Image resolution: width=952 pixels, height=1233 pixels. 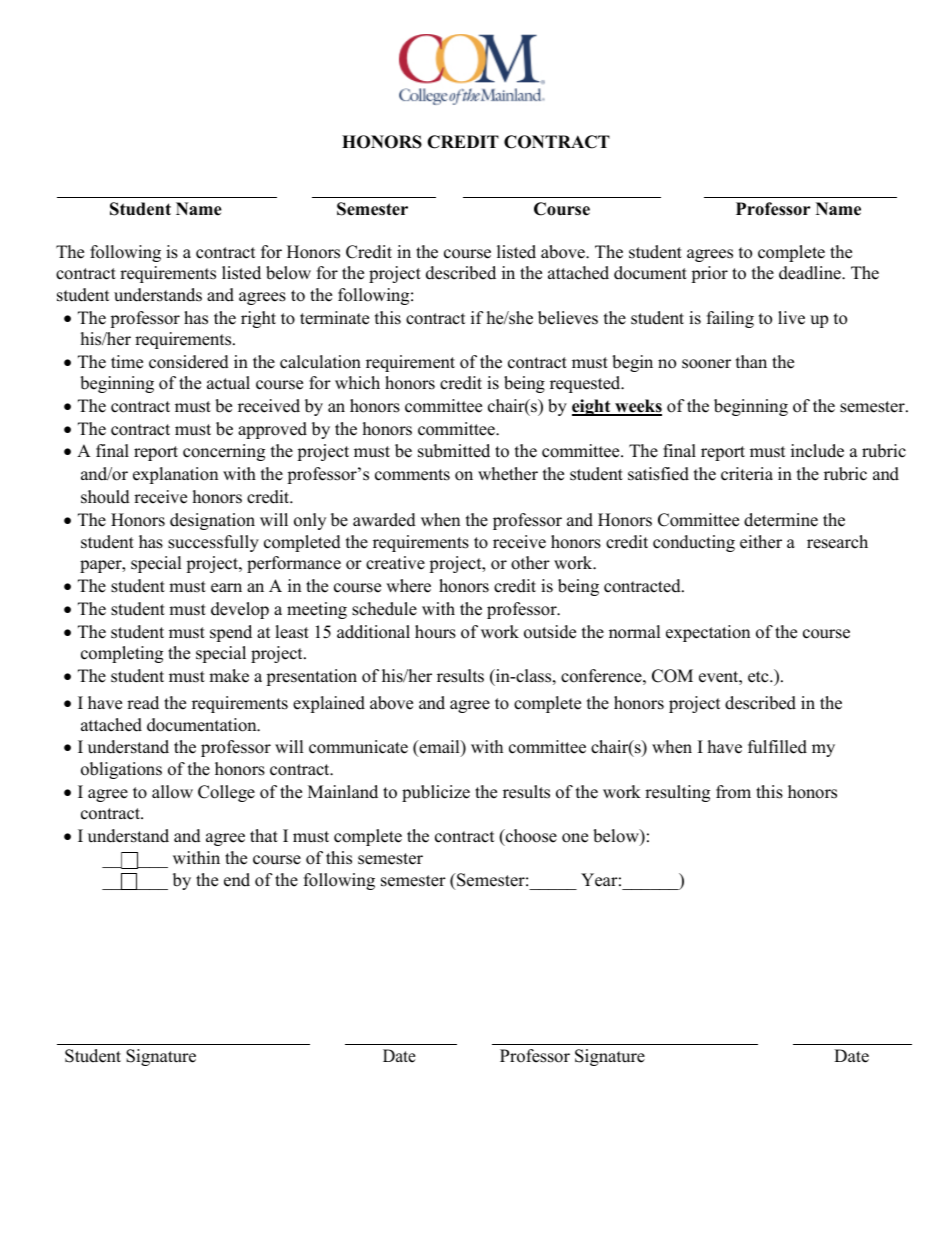 I want to click on right, so click(x=258, y=319).
